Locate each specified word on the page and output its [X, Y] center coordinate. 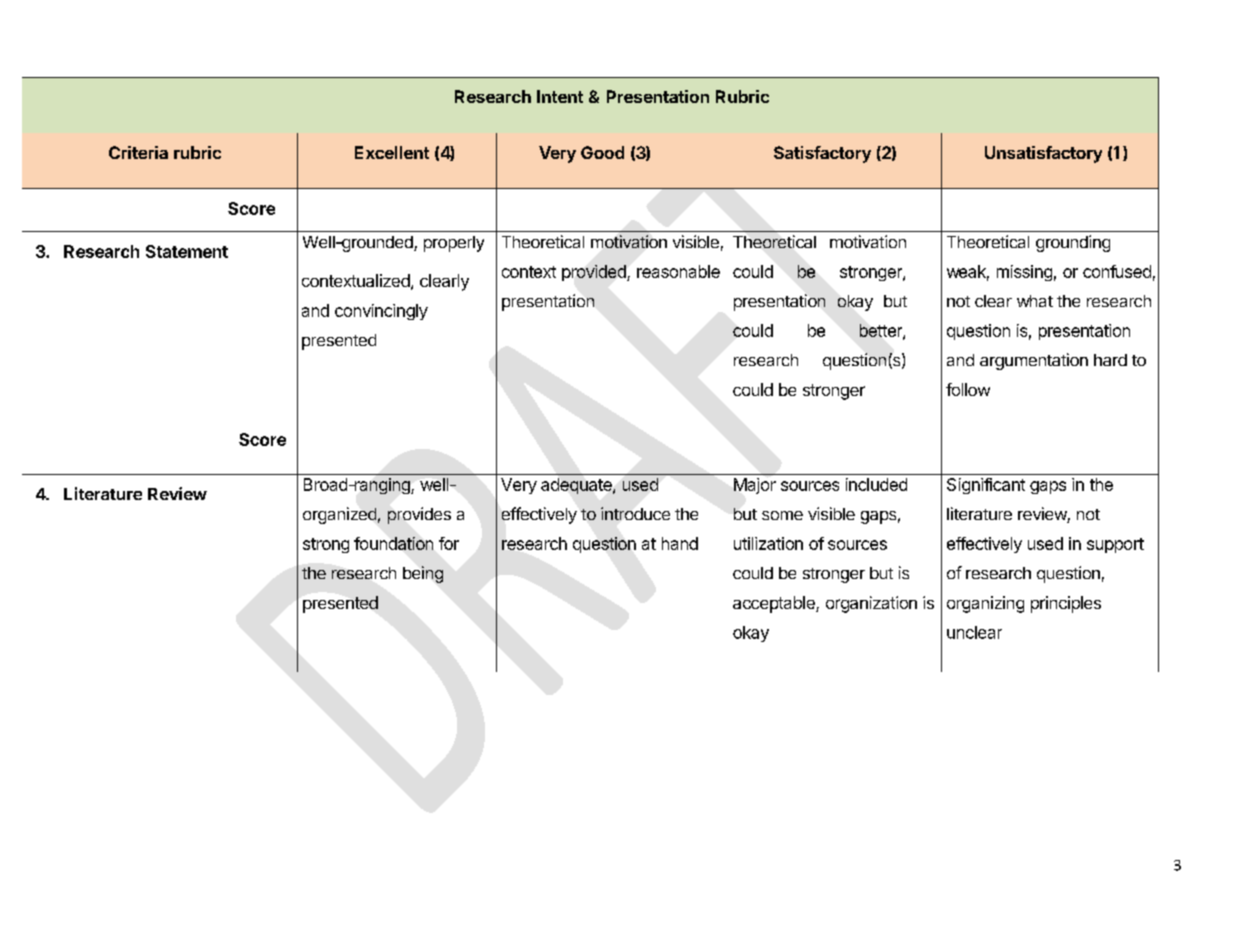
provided [595, 273]
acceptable [775, 604]
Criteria [138, 152]
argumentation [1034, 361]
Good [602, 152]
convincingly [381, 312]
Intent [560, 96]
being [423, 574]
